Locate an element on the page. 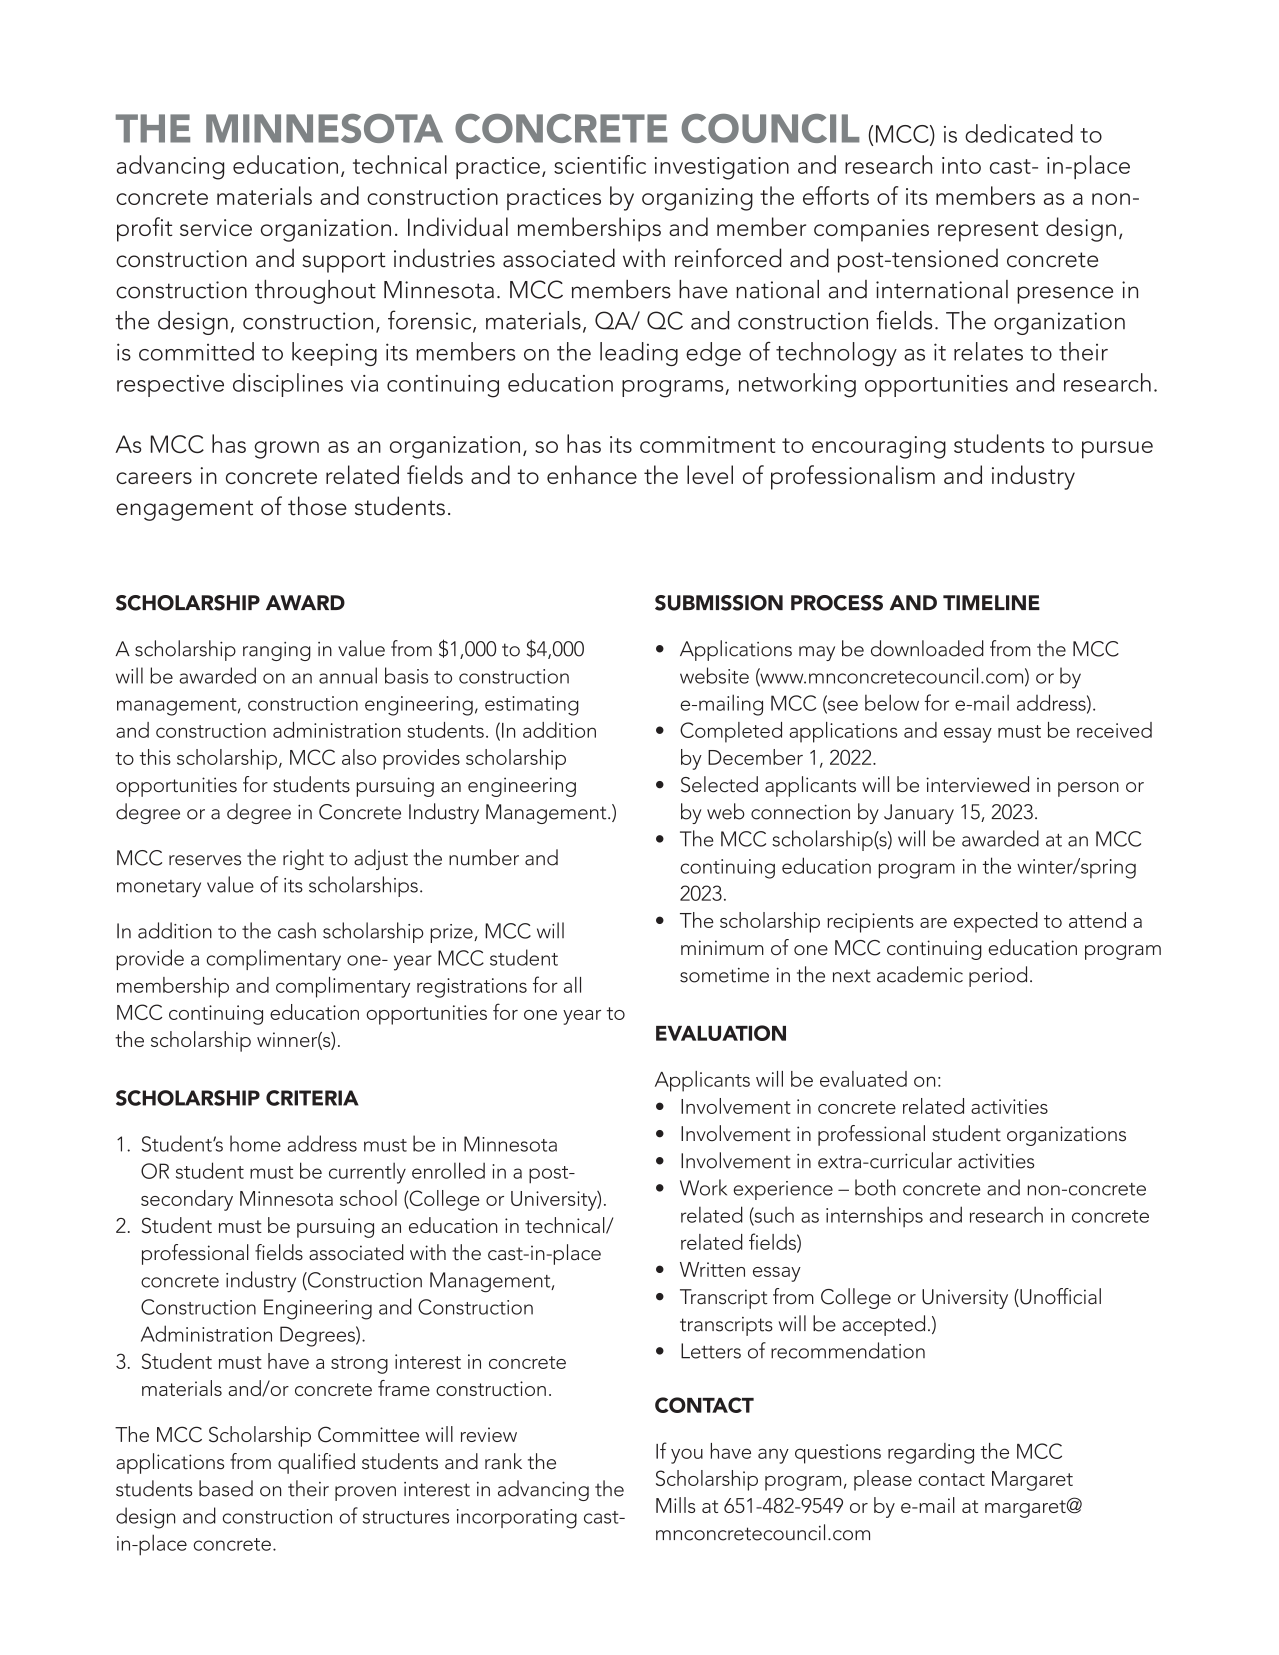 The image size is (1279, 1655). enhance is located at coordinates (592, 474).
